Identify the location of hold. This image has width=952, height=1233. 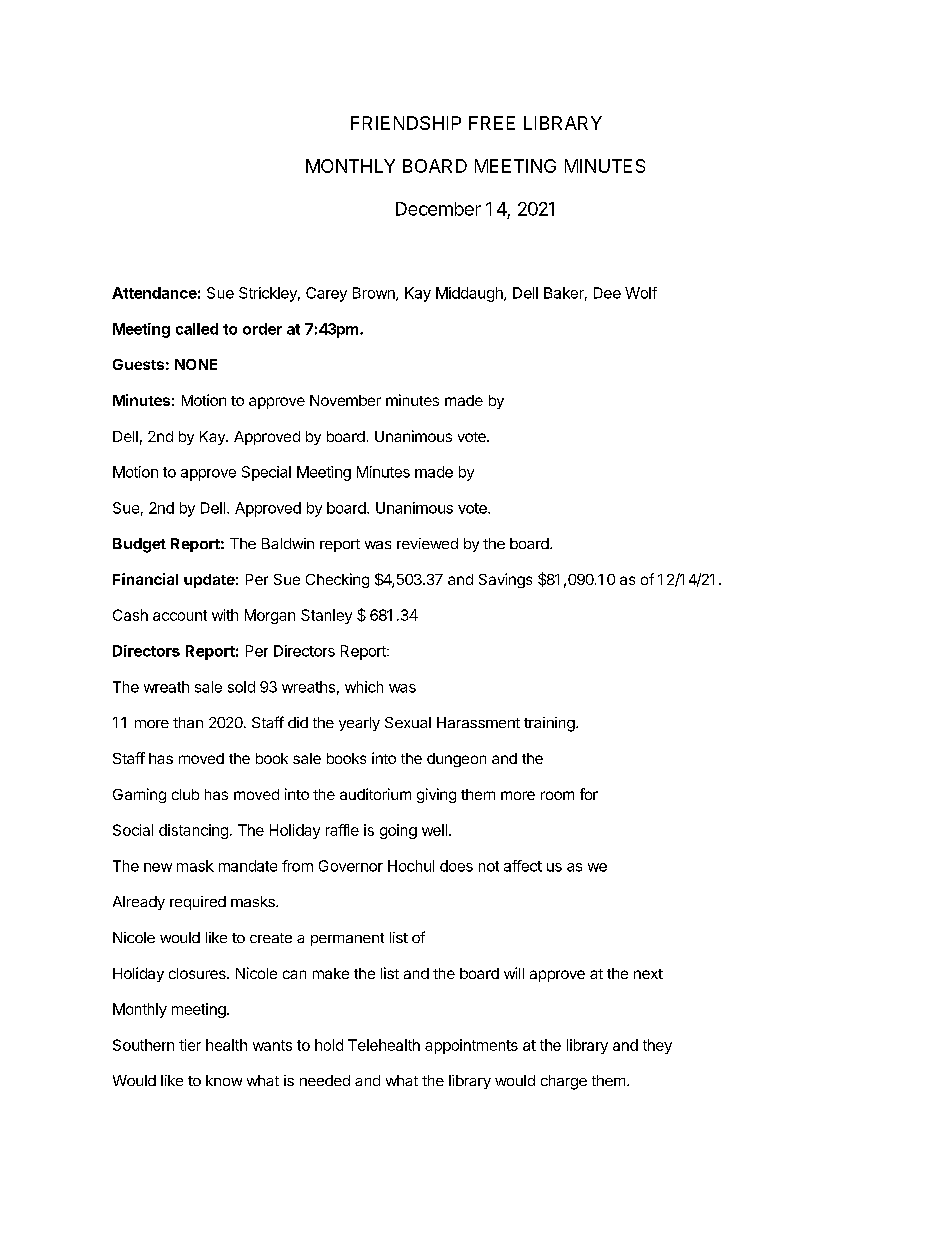
(329, 1045).
